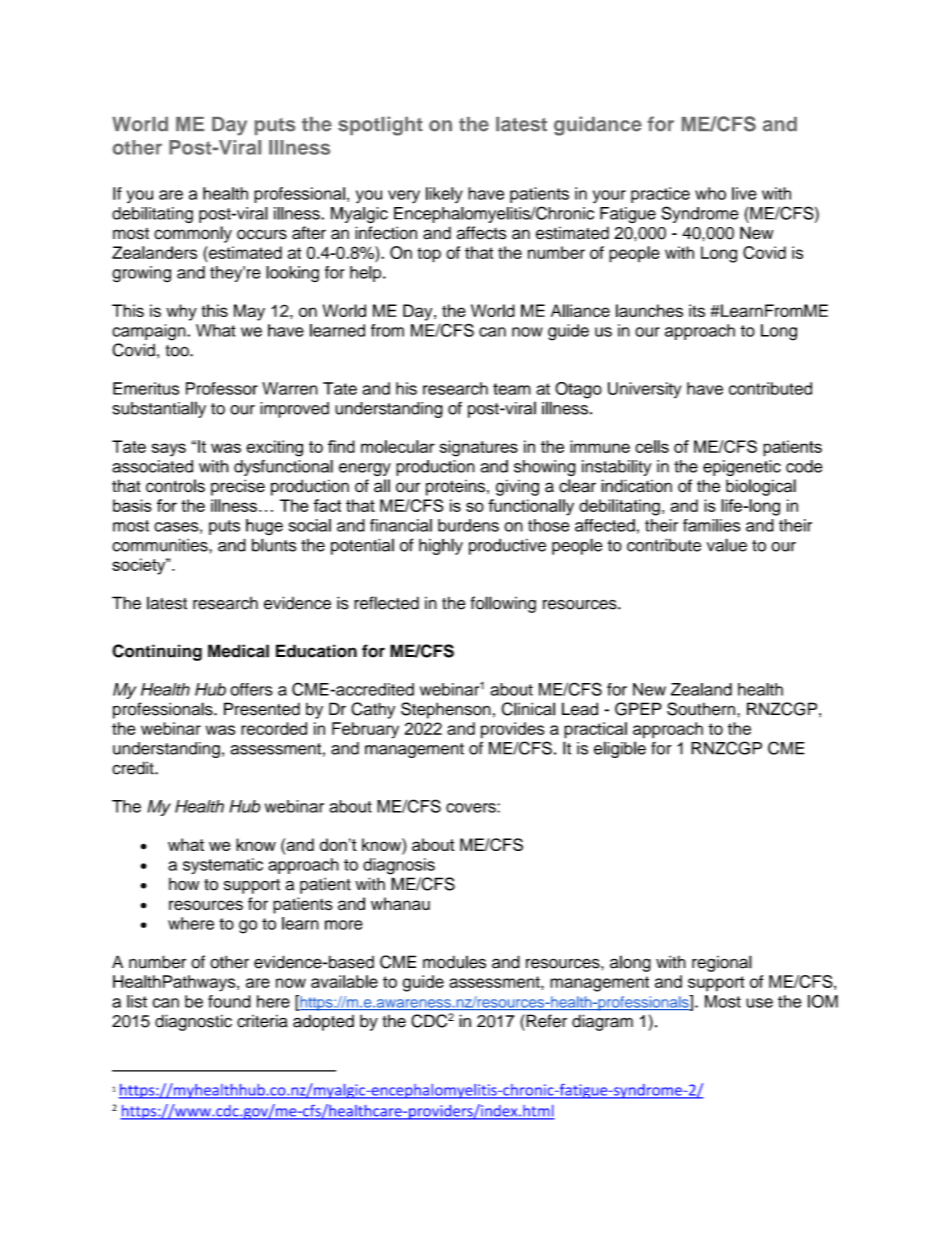 This document has width=952, height=1233. I want to click on Professor, so click(222, 388).
